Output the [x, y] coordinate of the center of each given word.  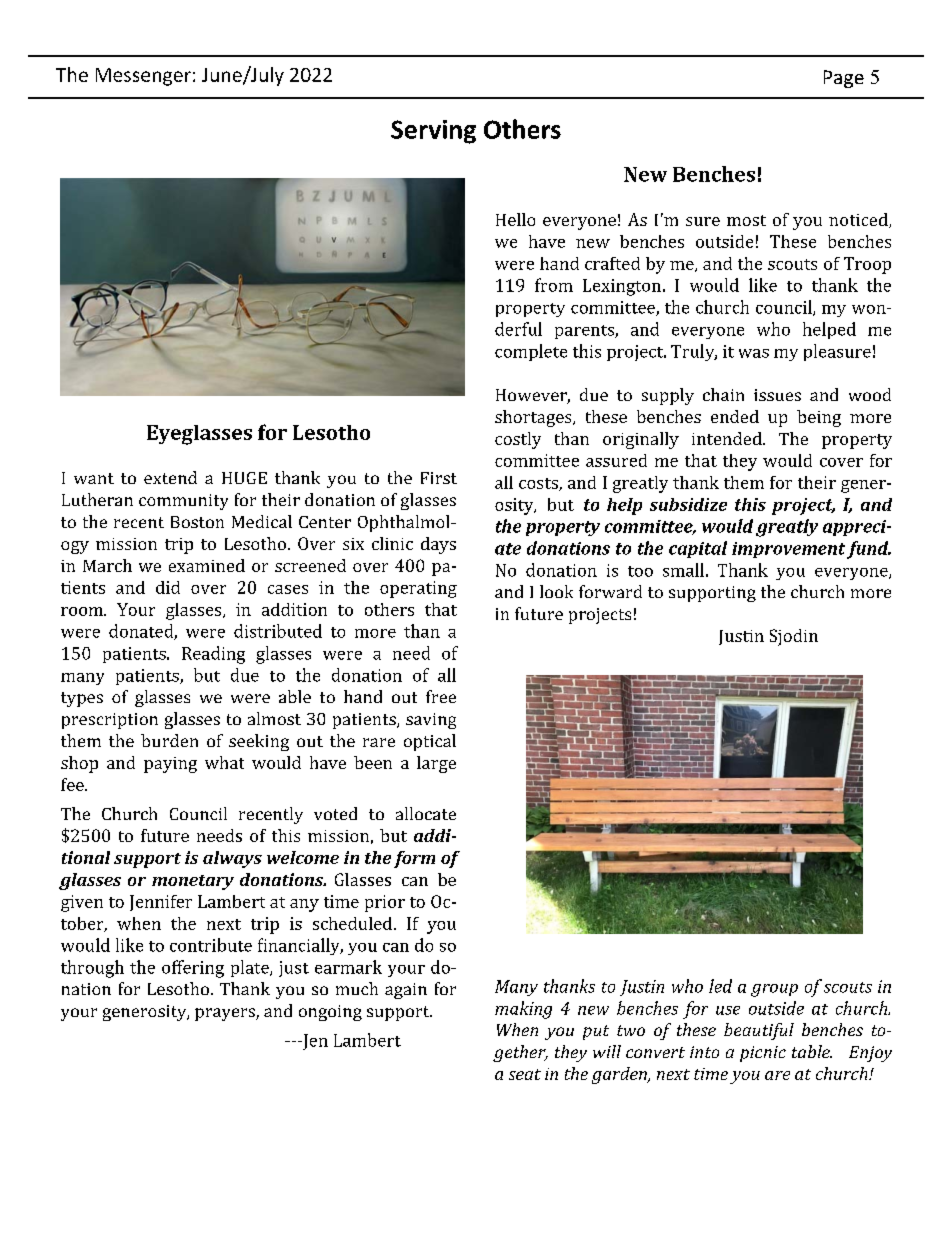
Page [844, 79]
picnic [763, 1054]
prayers [226, 1014]
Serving [433, 132]
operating [418, 589]
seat [525, 1074]
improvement [788, 550]
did [168, 587]
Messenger [143, 77]
